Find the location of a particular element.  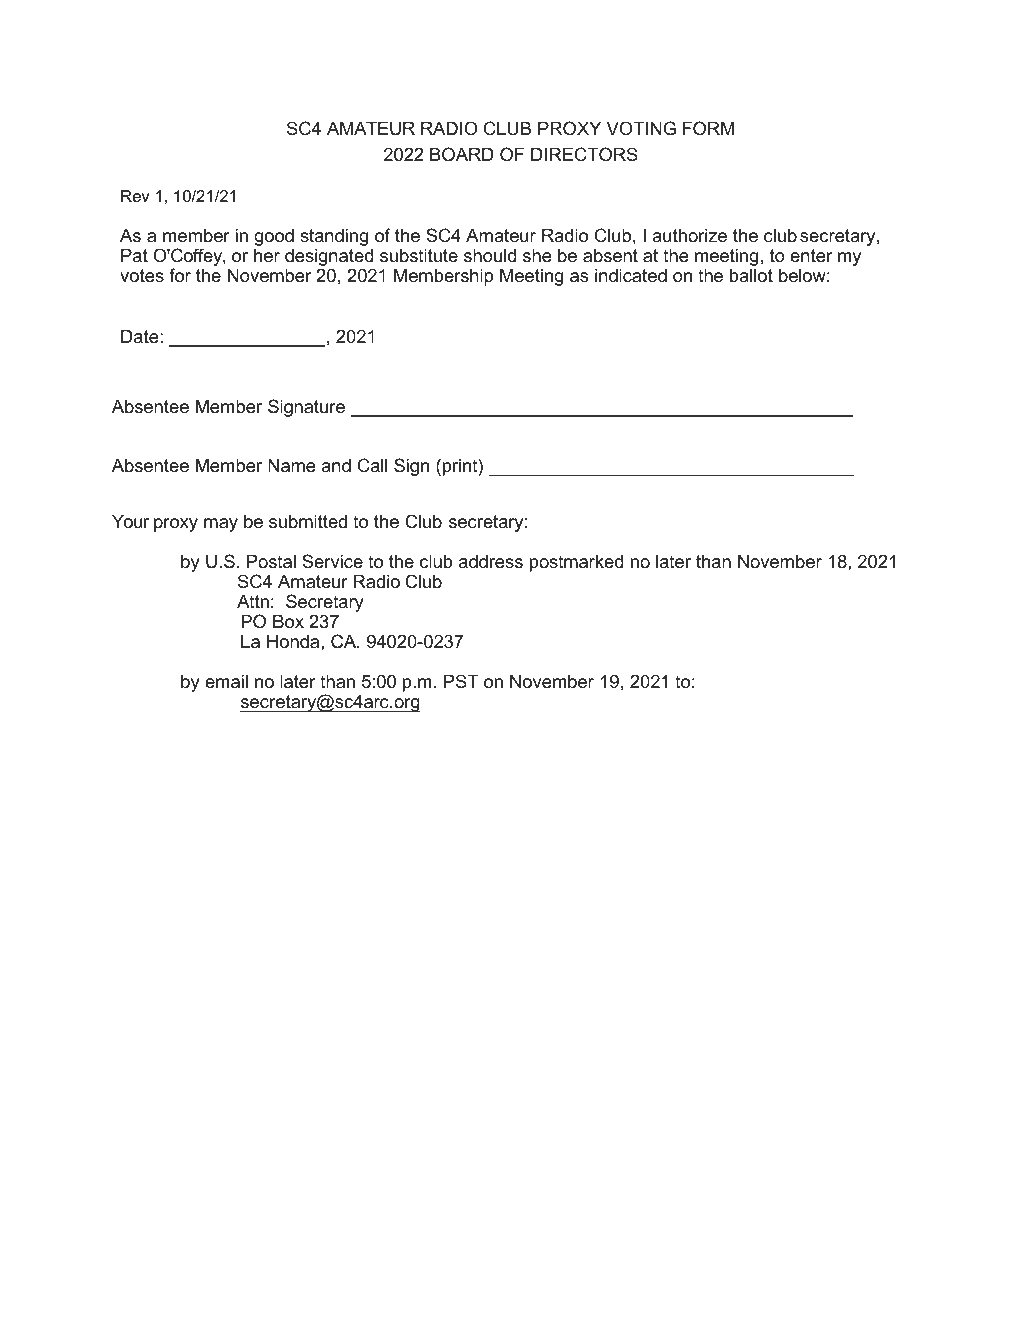

votes is located at coordinates (142, 275).
